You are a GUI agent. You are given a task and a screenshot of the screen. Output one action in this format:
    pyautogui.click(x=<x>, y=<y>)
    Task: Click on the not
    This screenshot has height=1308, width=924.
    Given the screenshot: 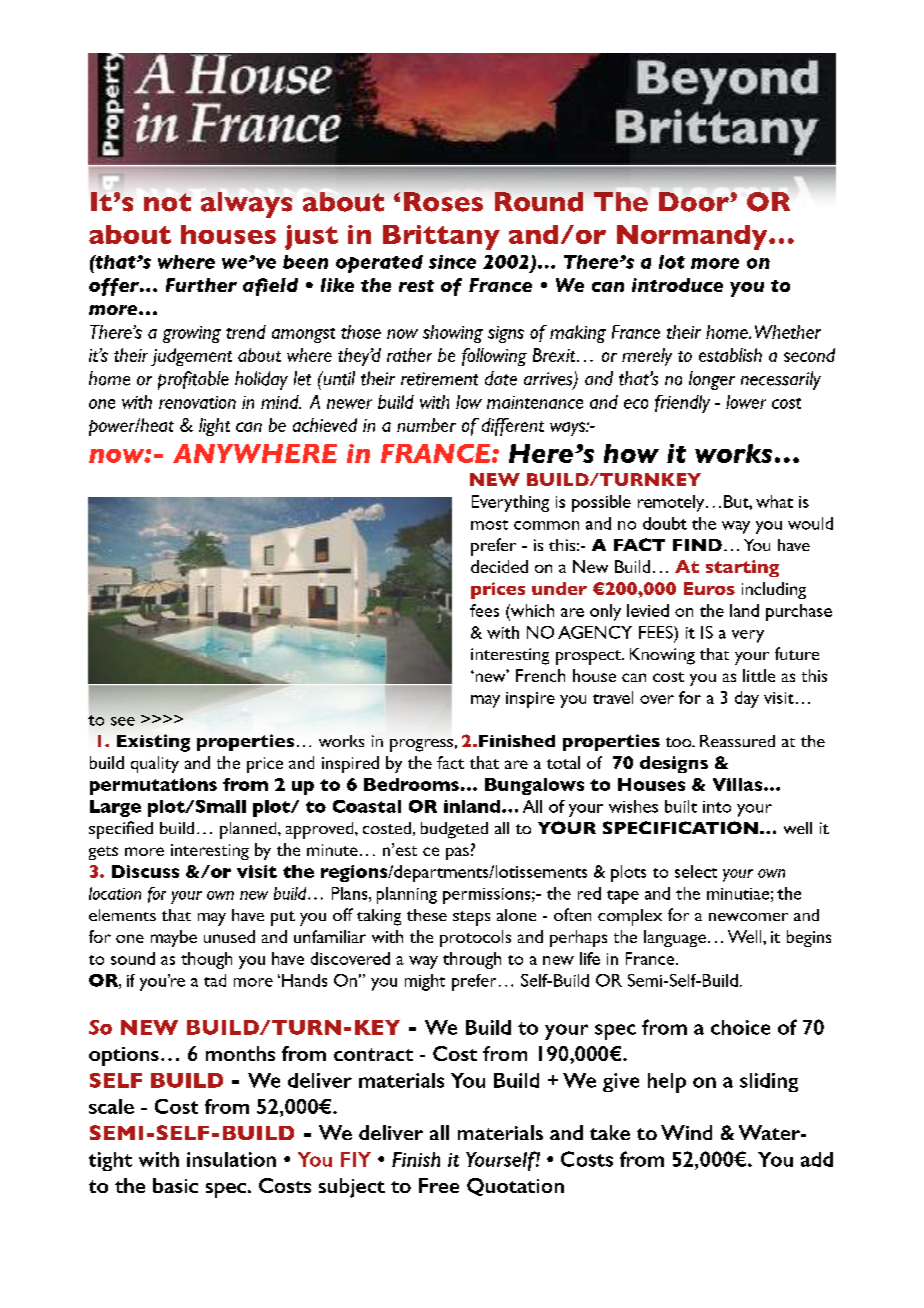 What is the action you would take?
    pyautogui.click(x=167, y=202)
